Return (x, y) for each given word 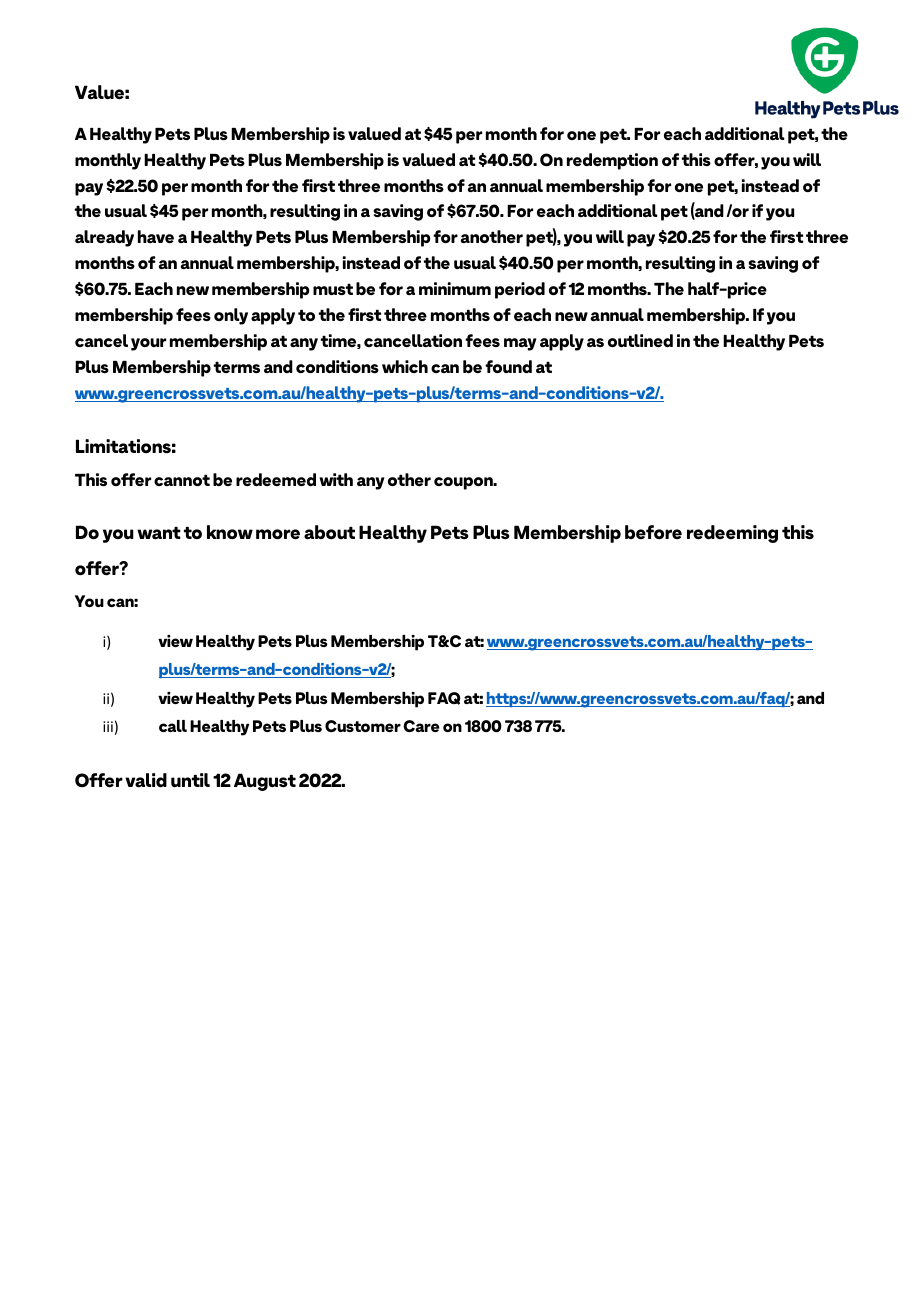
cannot (182, 480)
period (520, 290)
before (653, 532)
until (190, 780)
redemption (612, 161)
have (156, 236)
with (336, 479)
